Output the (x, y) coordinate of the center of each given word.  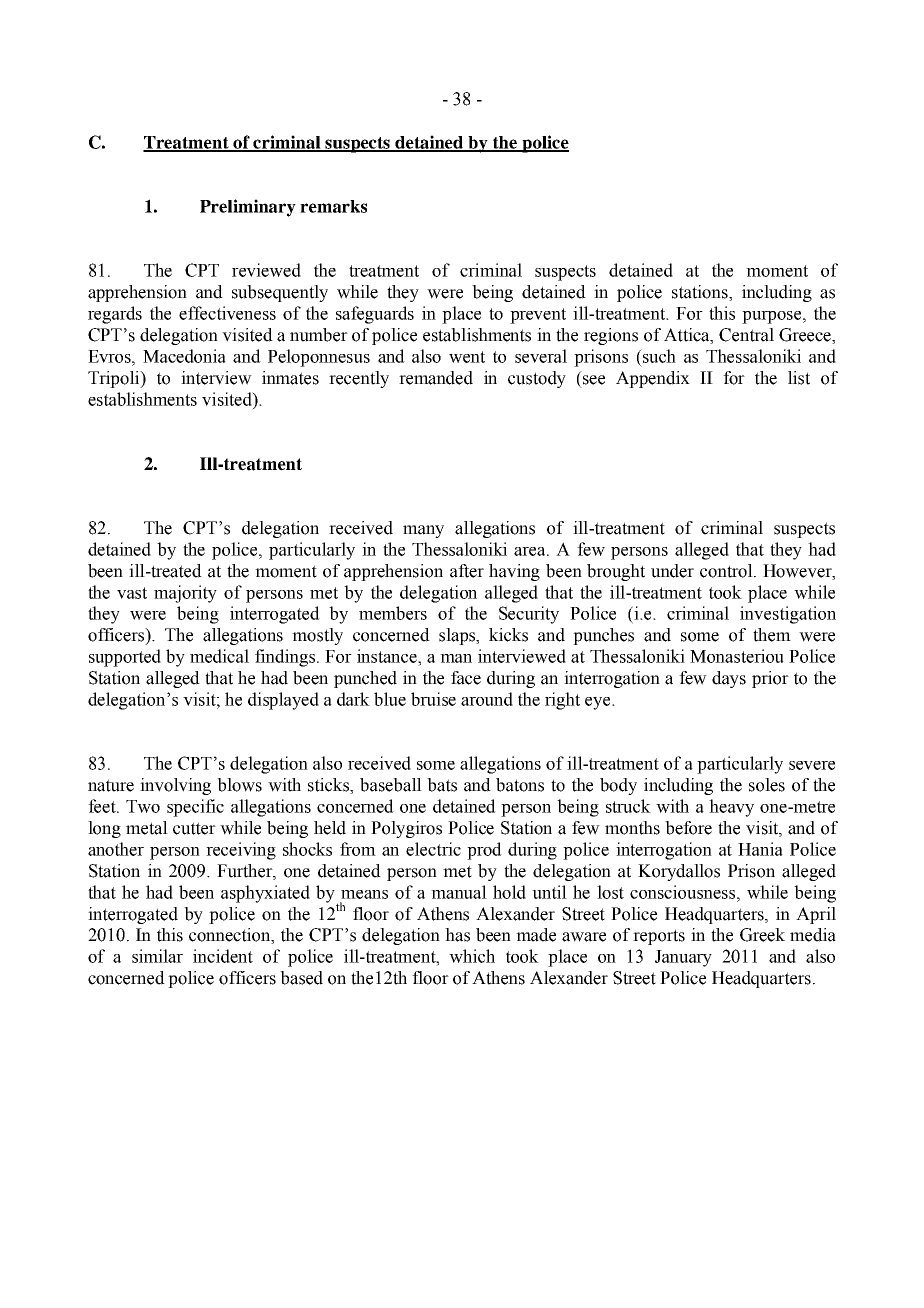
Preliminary (248, 208)
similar (157, 956)
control (727, 571)
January (683, 958)
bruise (433, 699)
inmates (290, 378)
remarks (333, 206)
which (472, 956)
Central (746, 335)
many (423, 531)
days (729, 679)
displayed (283, 701)
